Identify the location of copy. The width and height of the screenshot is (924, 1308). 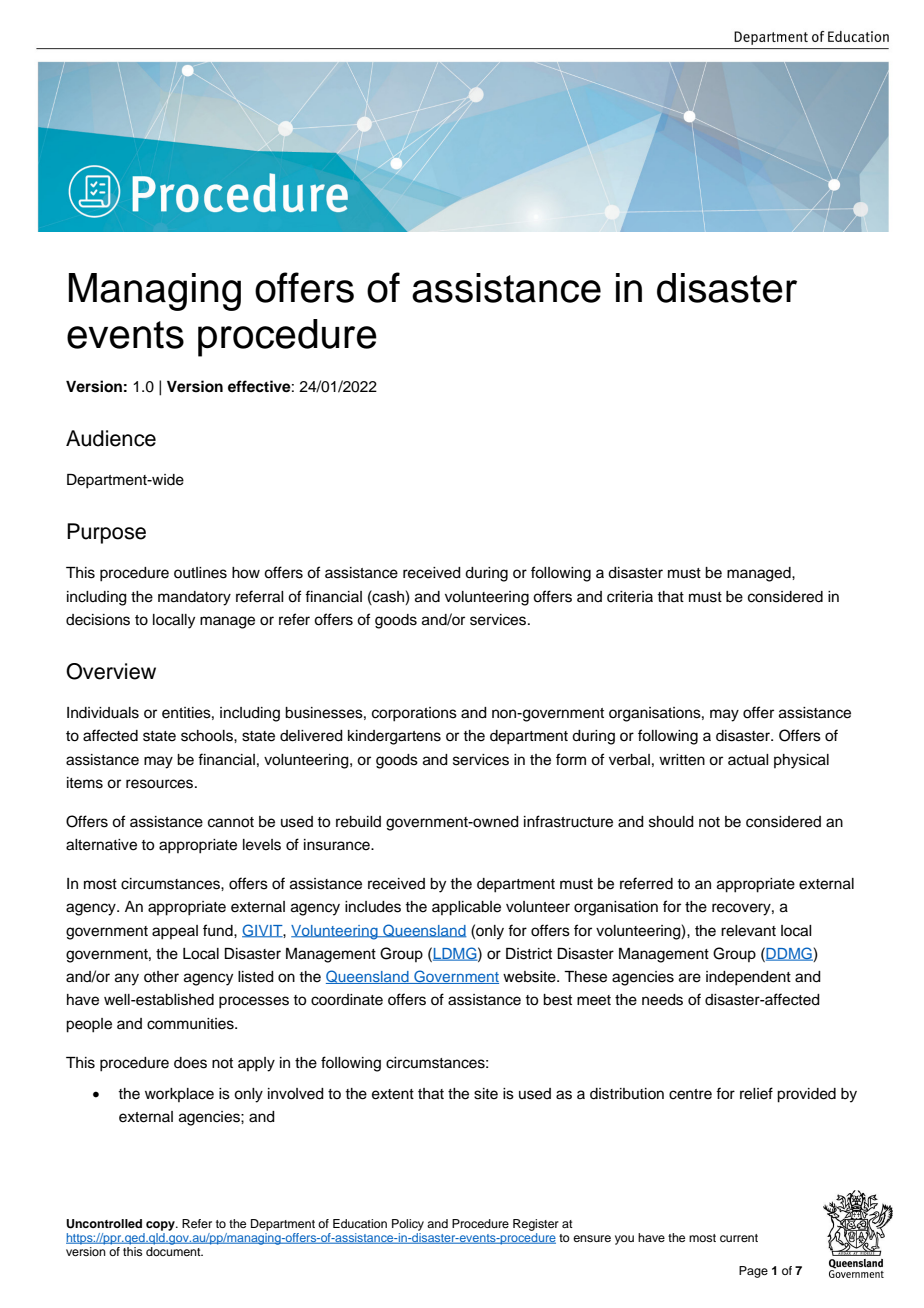
(161, 1226).
